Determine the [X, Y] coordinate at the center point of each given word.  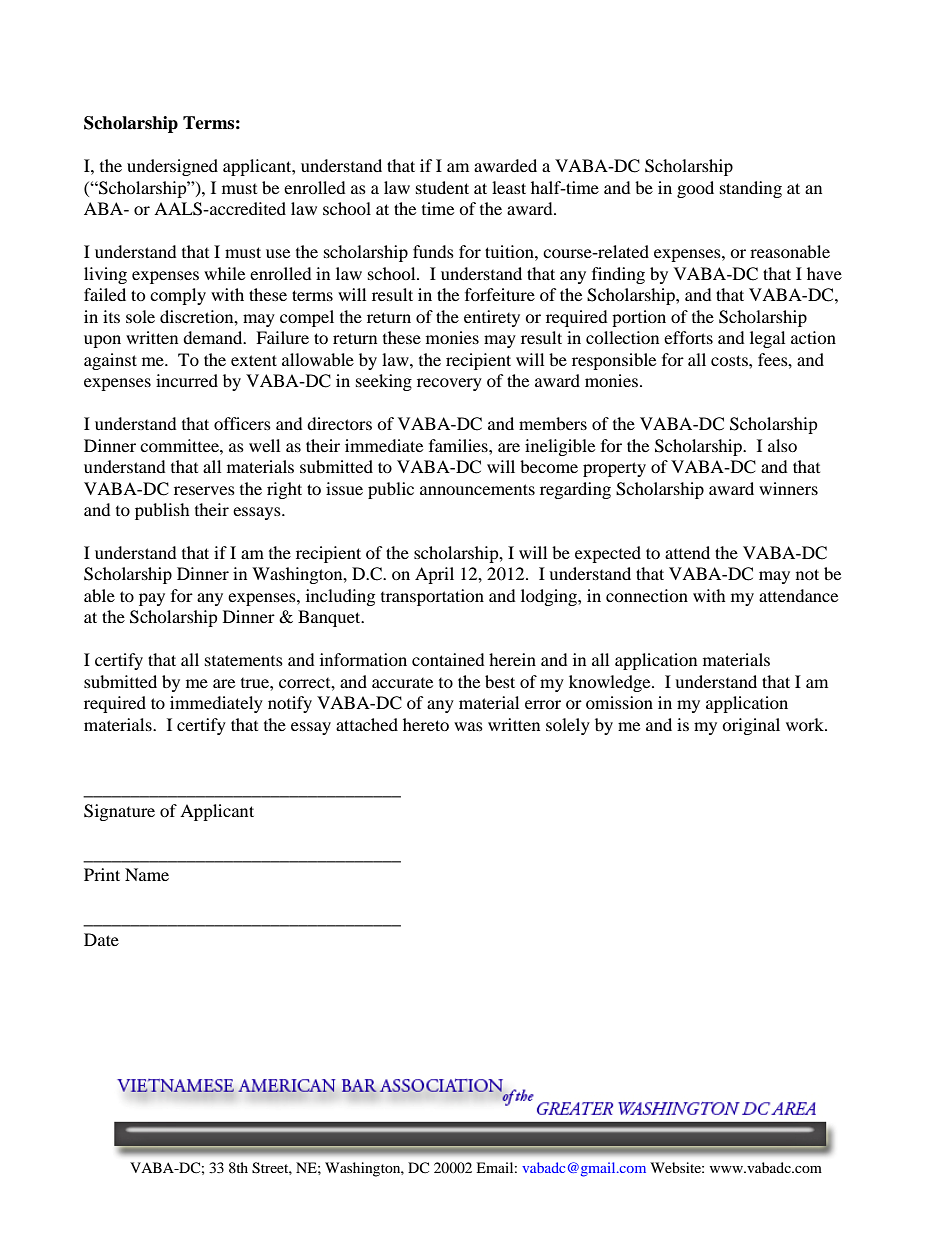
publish [162, 511]
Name [147, 874]
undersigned [172, 167]
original [751, 726]
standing [751, 189]
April [434, 575]
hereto [426, 724]
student [442, 187]
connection [647, 595]
